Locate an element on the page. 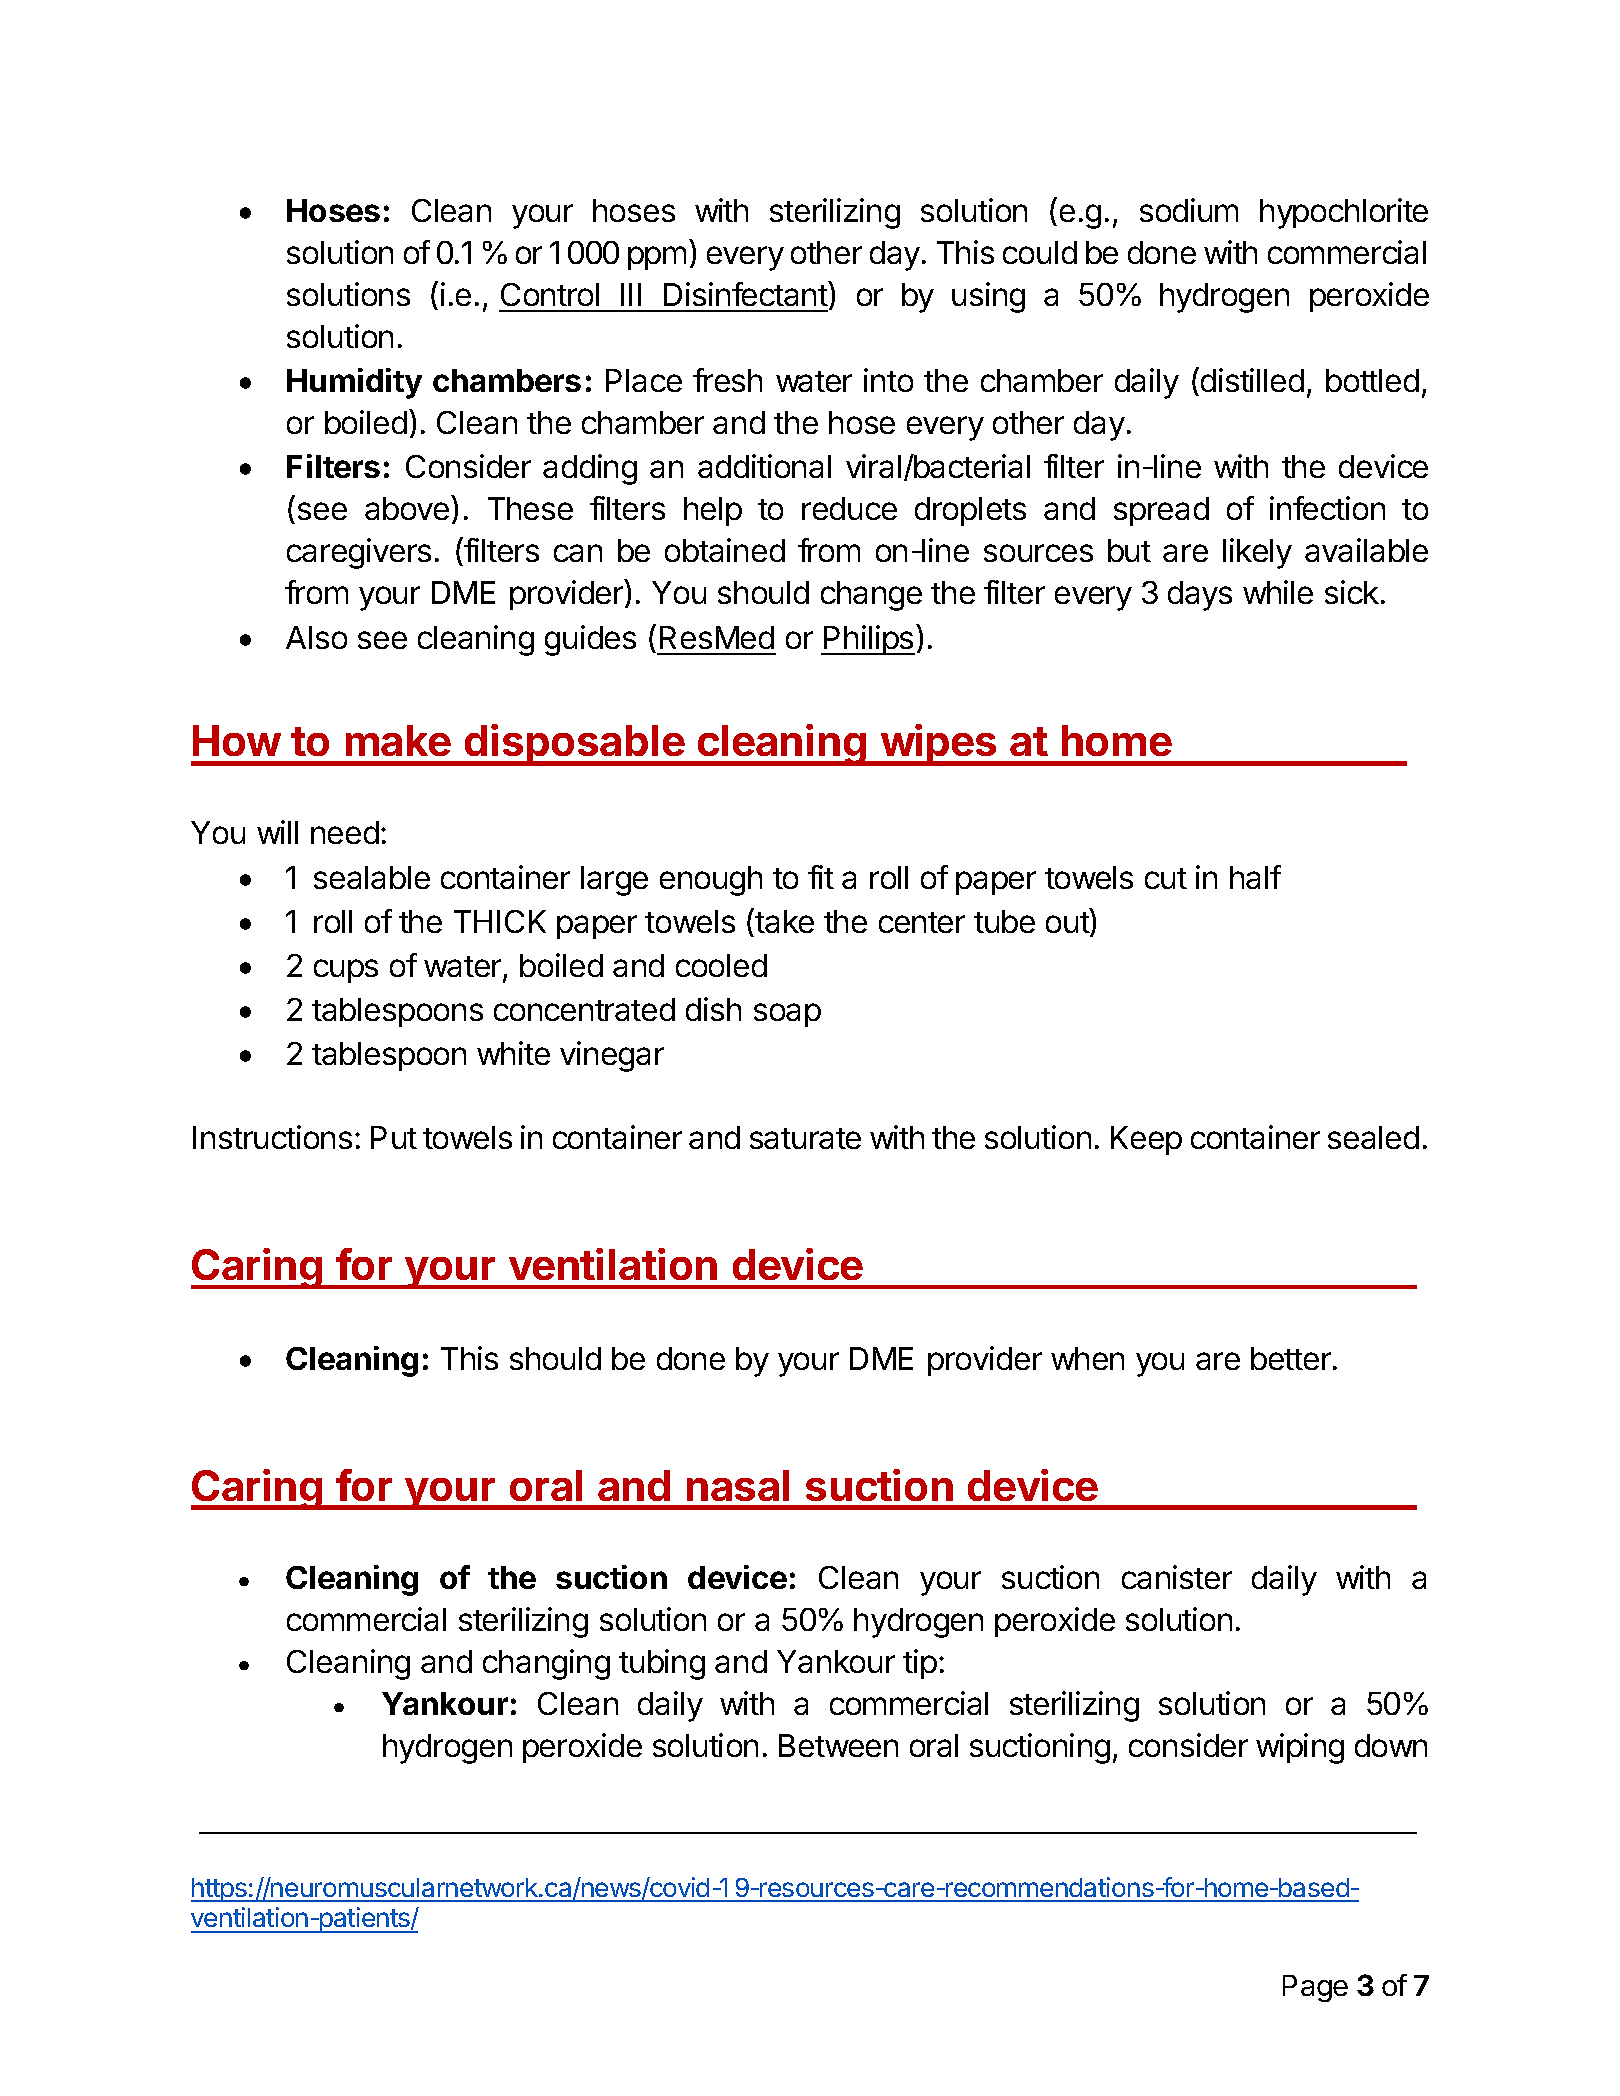 The height and width of the image is (2096, 1620). Between is located at coordinates (838, 1745).
